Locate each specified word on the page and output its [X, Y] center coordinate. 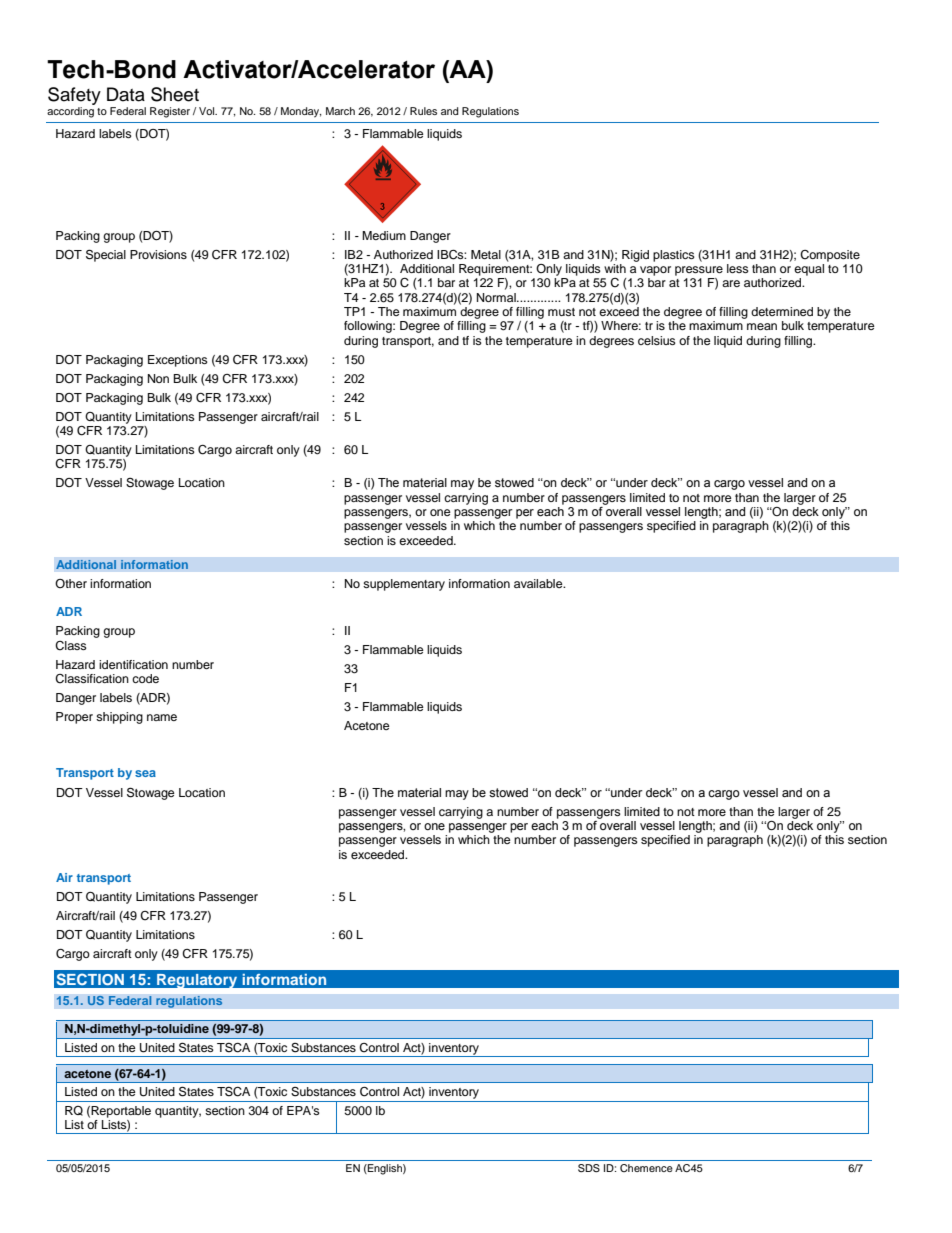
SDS [589, 1168]
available [539, 583]
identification [133, 664]
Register [170, 112]
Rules [423, 111]
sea [145, 773]
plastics [674, 256]
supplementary [404, 585]
